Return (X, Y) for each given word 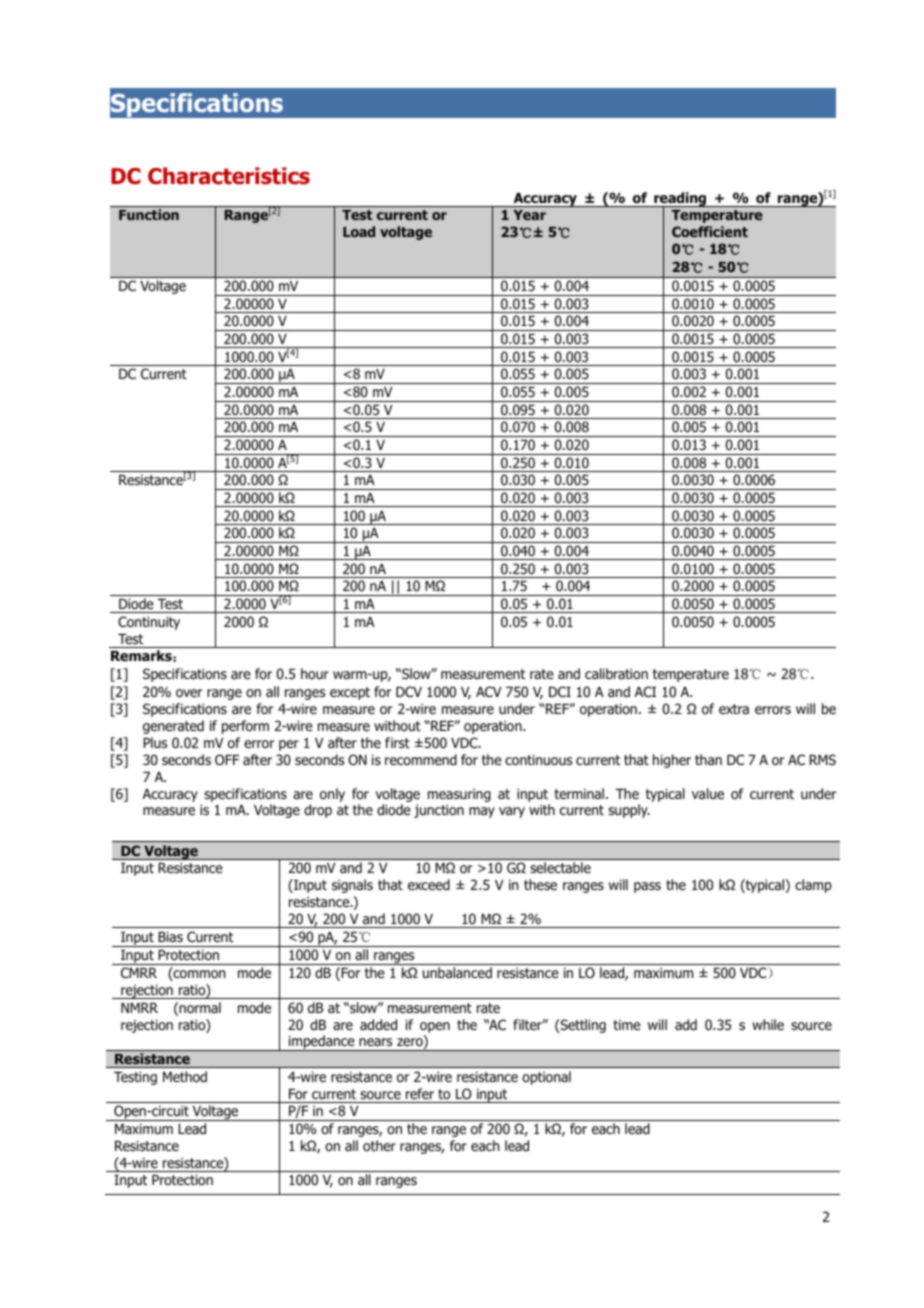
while (768, 1024)
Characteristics (229, 176)
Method (185, 1077)
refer (420, 1093)
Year (529, 215)
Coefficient (710, 231)
